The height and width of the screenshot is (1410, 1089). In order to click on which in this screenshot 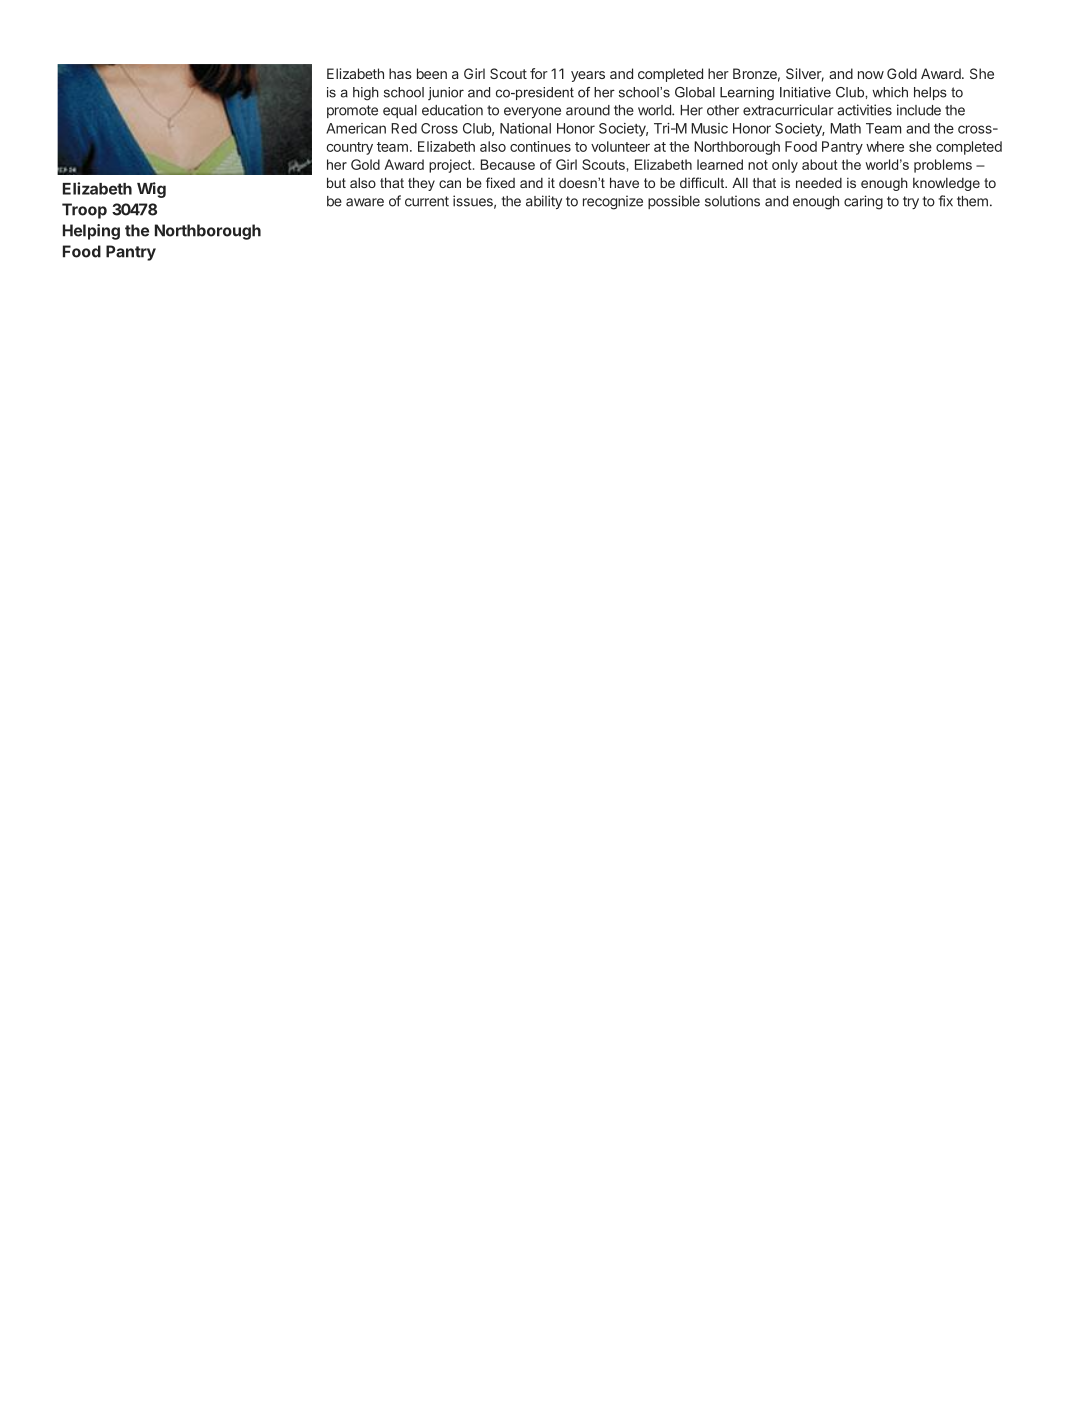, I will do `click(890, 92)`.
